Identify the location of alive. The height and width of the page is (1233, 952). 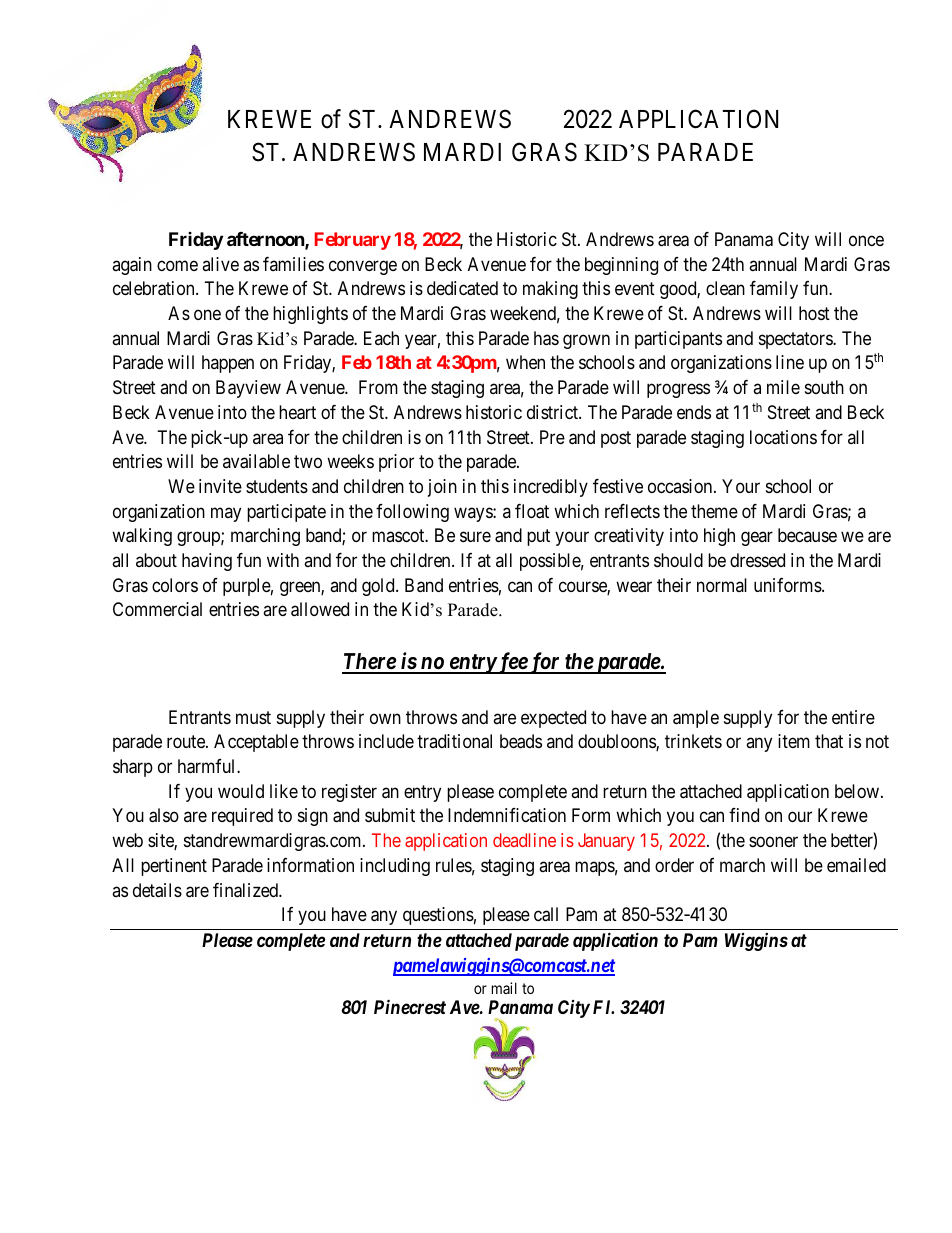
(220, 264).
